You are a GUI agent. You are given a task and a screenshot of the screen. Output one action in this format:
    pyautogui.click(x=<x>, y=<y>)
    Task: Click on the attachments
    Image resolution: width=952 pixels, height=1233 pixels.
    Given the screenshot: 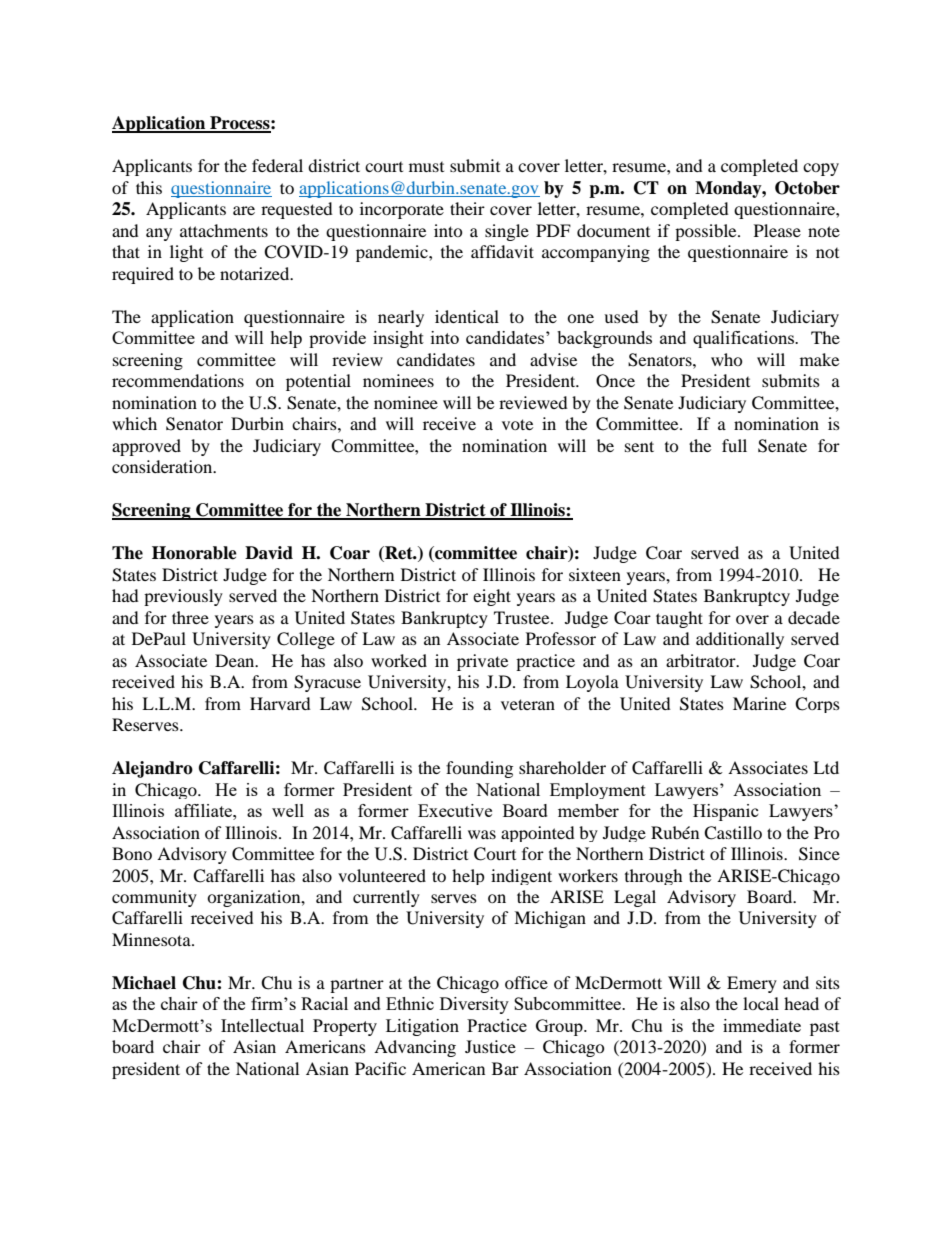 What is the action you would take?
    pyautogui.click(x=224, y=230)
